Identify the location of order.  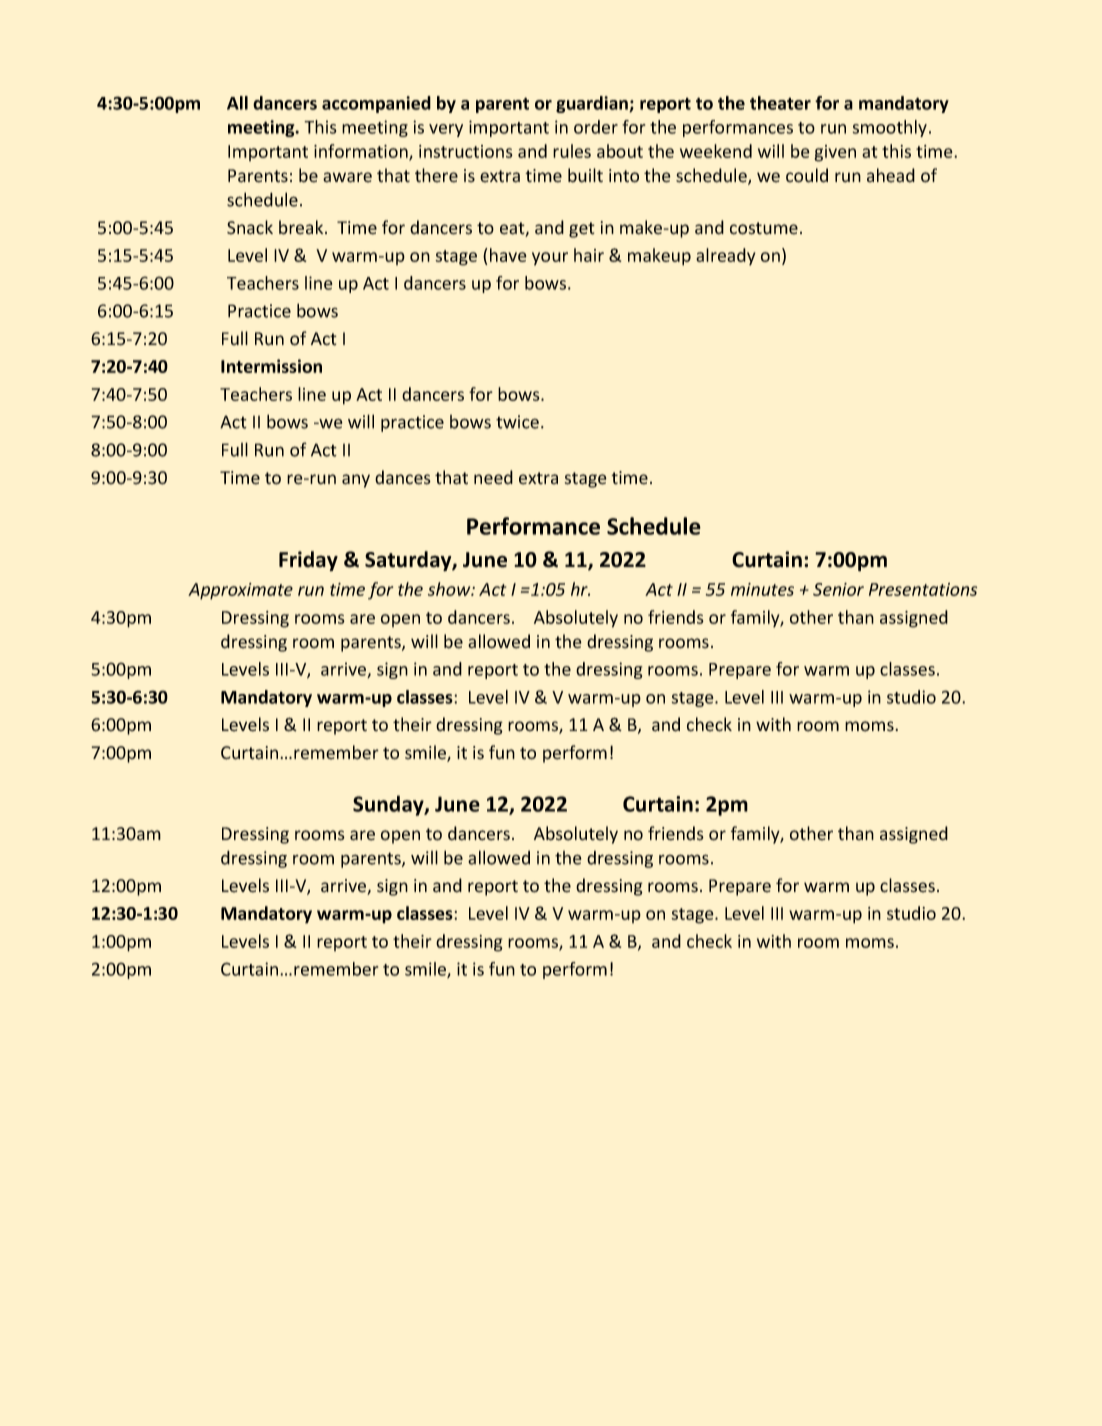
(596, 127).
